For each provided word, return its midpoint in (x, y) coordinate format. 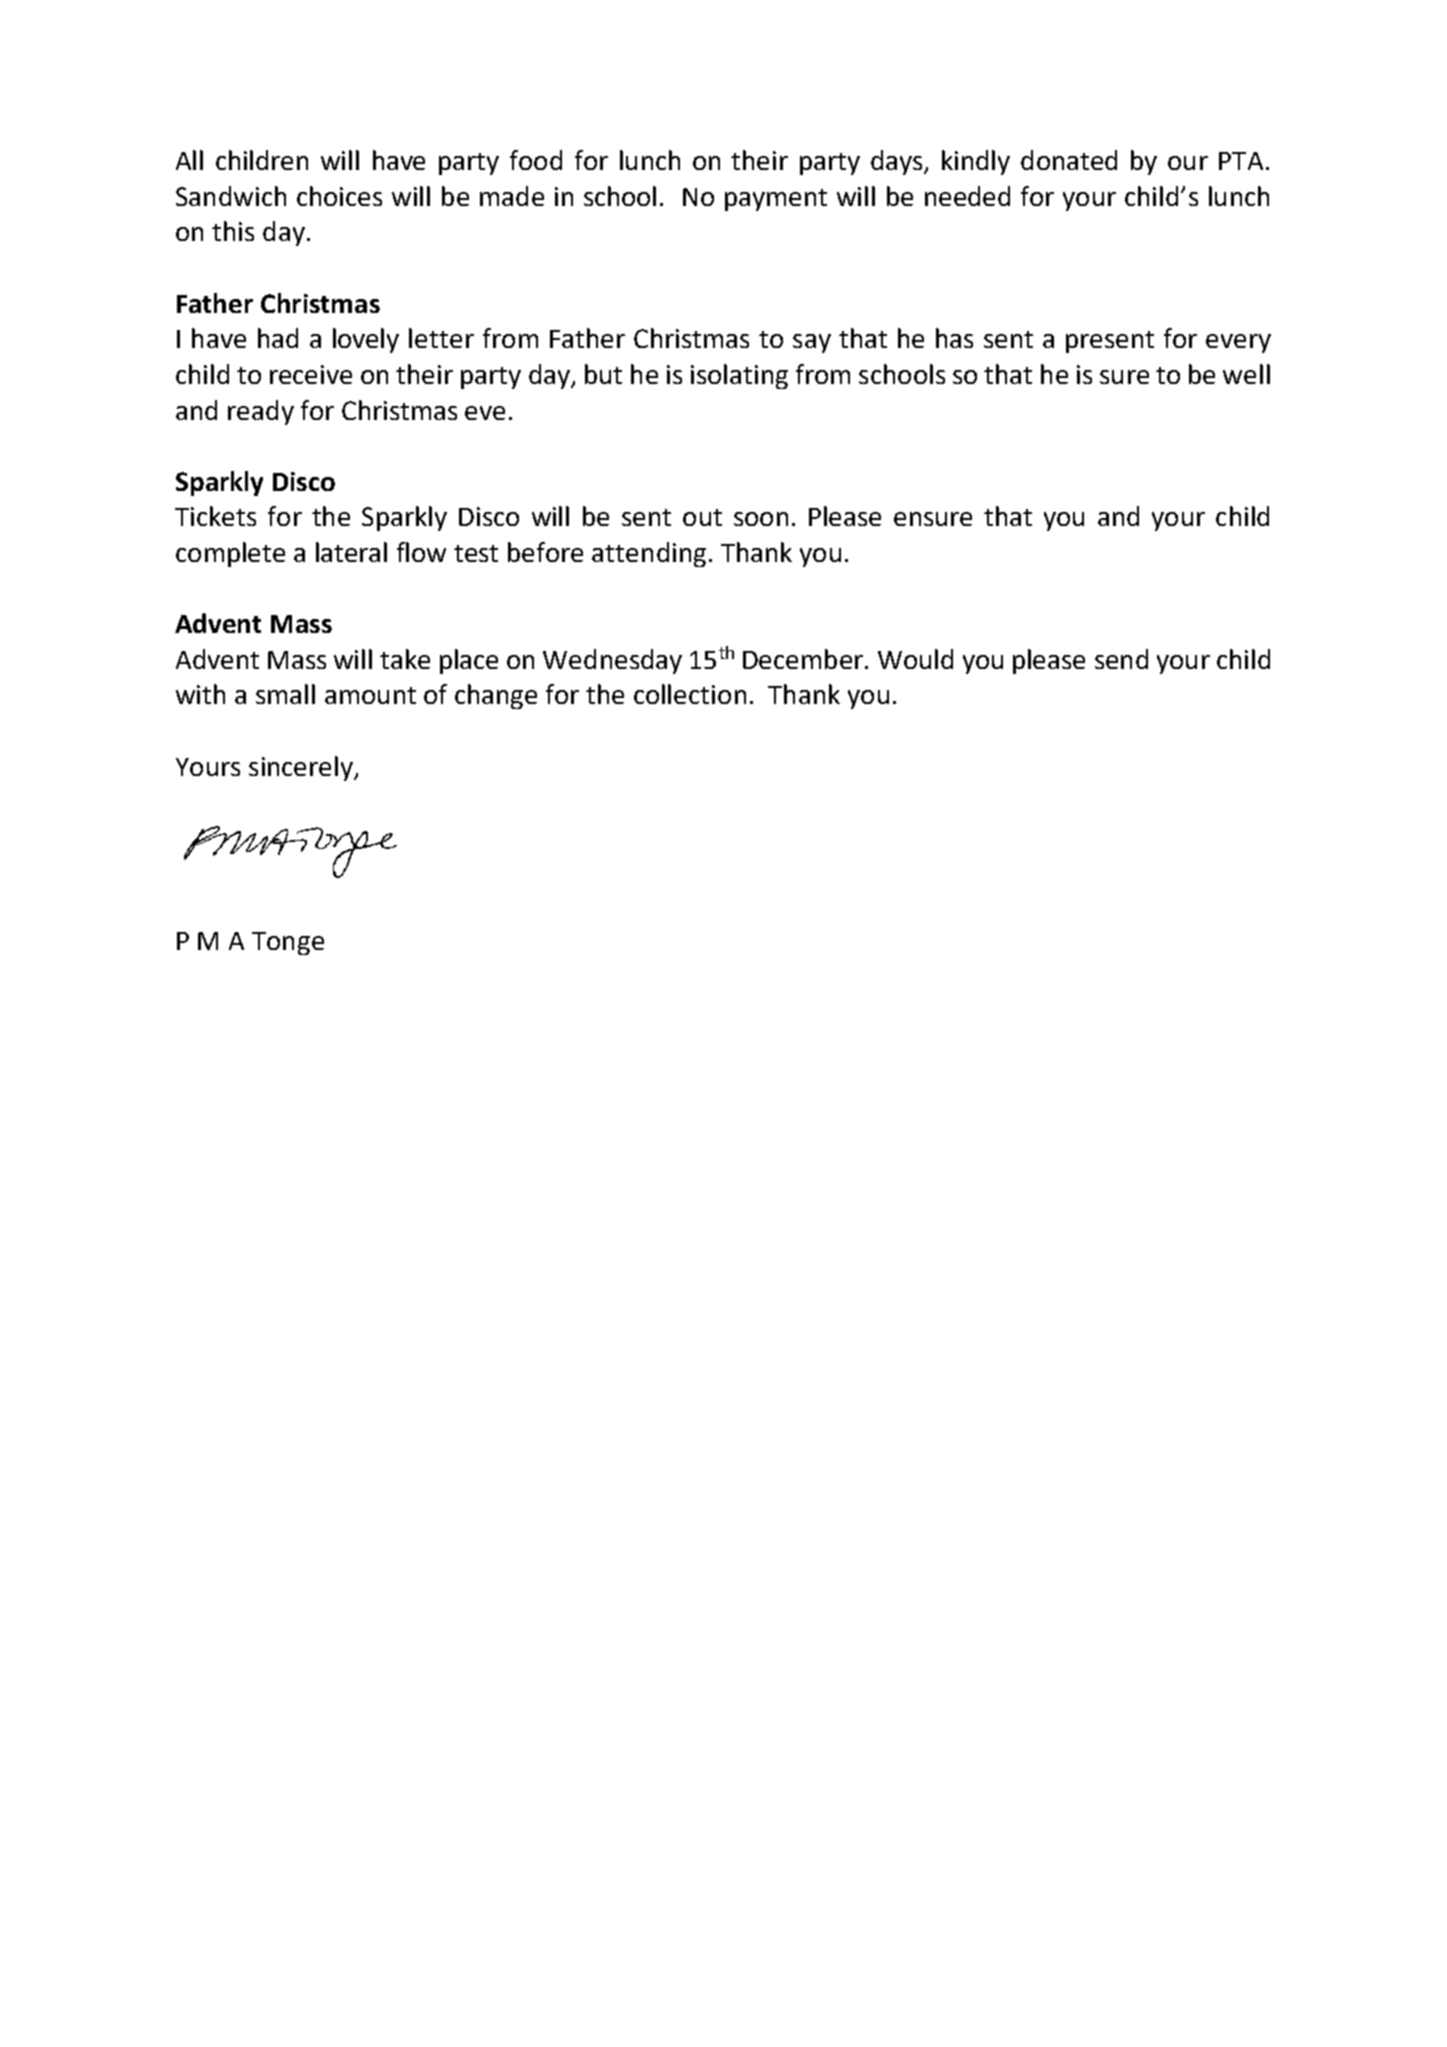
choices (339, 196)
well (1246, 374)
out (702, 517)
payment (776, 200)
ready (261, 412)
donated (1069, 160)
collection (690, 694)
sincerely (302, 768)
